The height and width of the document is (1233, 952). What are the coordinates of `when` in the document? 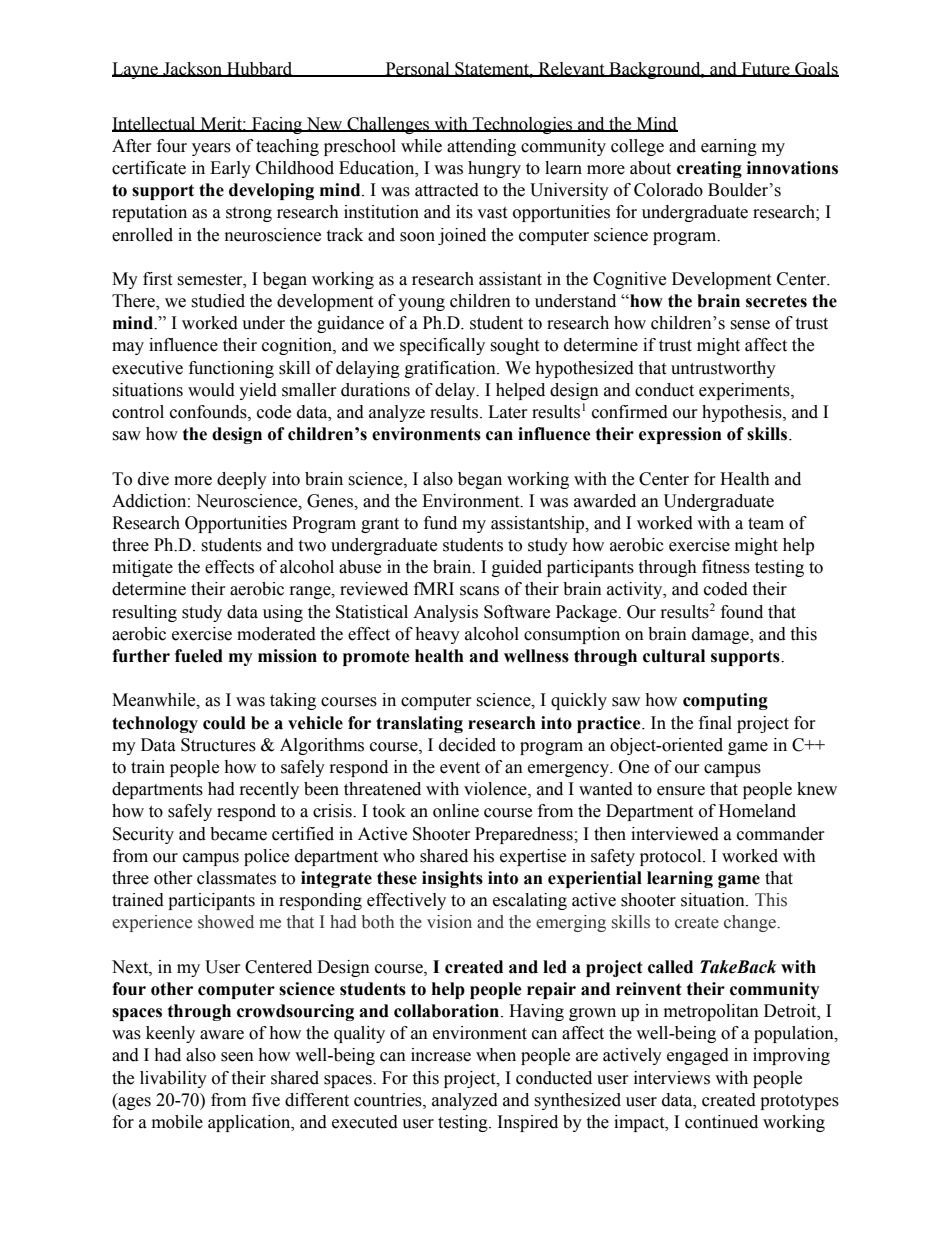 It's located at (496, 1055).
